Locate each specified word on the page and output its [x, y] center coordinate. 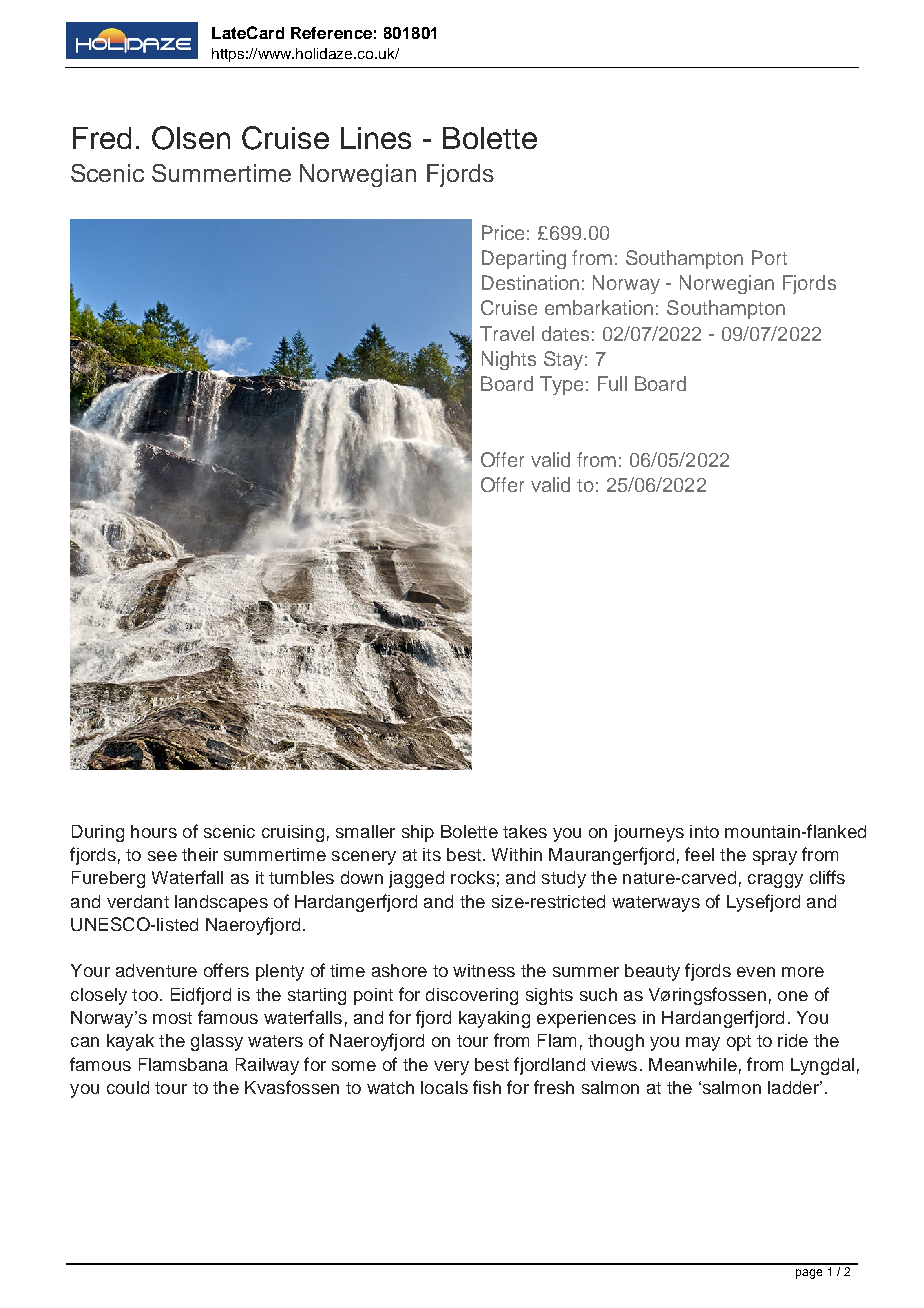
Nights [509, 360]
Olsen [191, 138]
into [704, 831]
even [756, 972]
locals [444, 1087]
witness [484, 970]
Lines [376, 138]
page [809, 1274]
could [128, 1087]
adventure [156, 970]
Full [612, 383]
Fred [102, 138]
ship [418, 833]
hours [154, 831]
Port [769, 257]
